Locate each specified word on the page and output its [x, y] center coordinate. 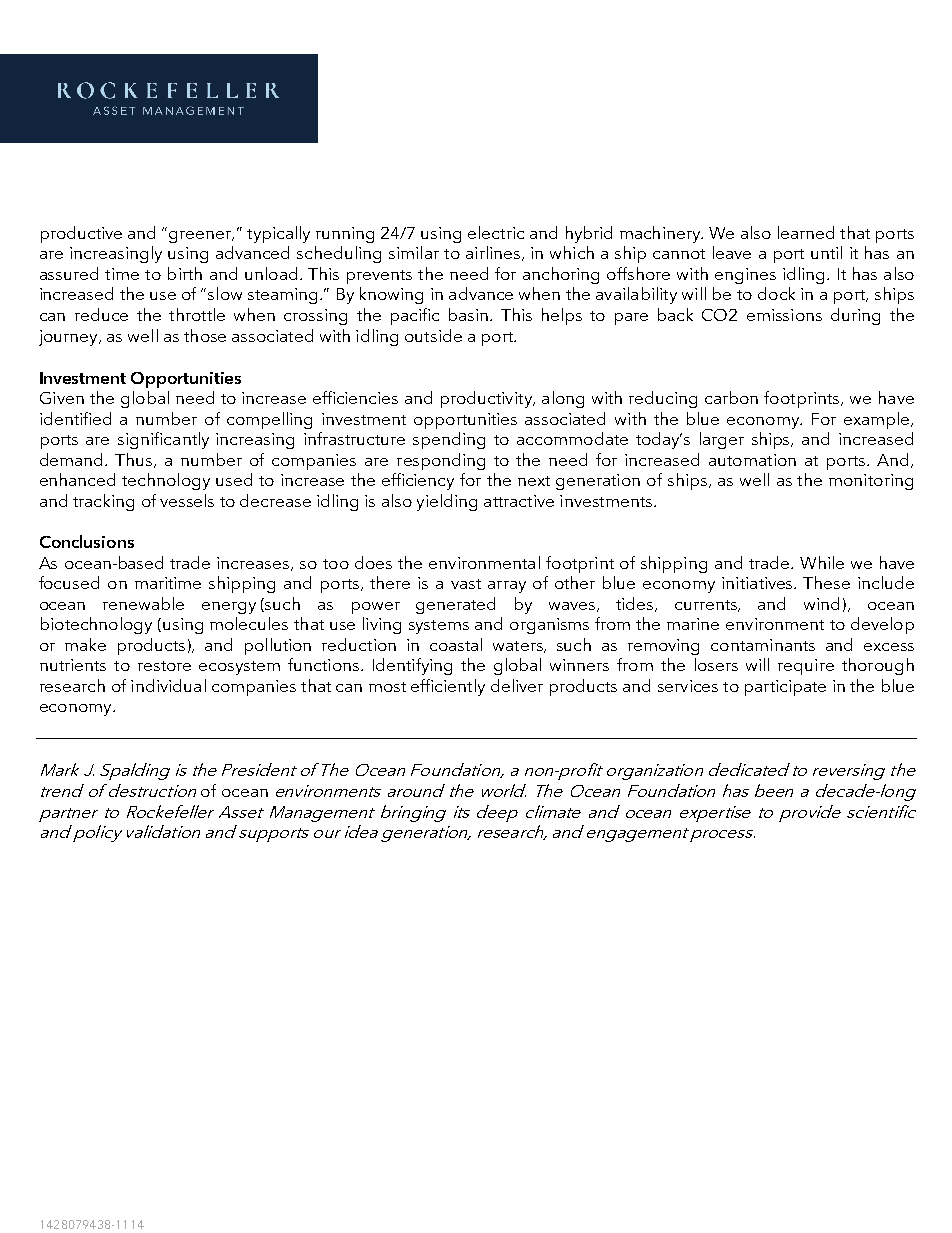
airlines [493, 252]
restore [164, 666]
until [826, 252]
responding [441, 461]
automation [752, 460]
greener [201, 237]
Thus [135, 460]
